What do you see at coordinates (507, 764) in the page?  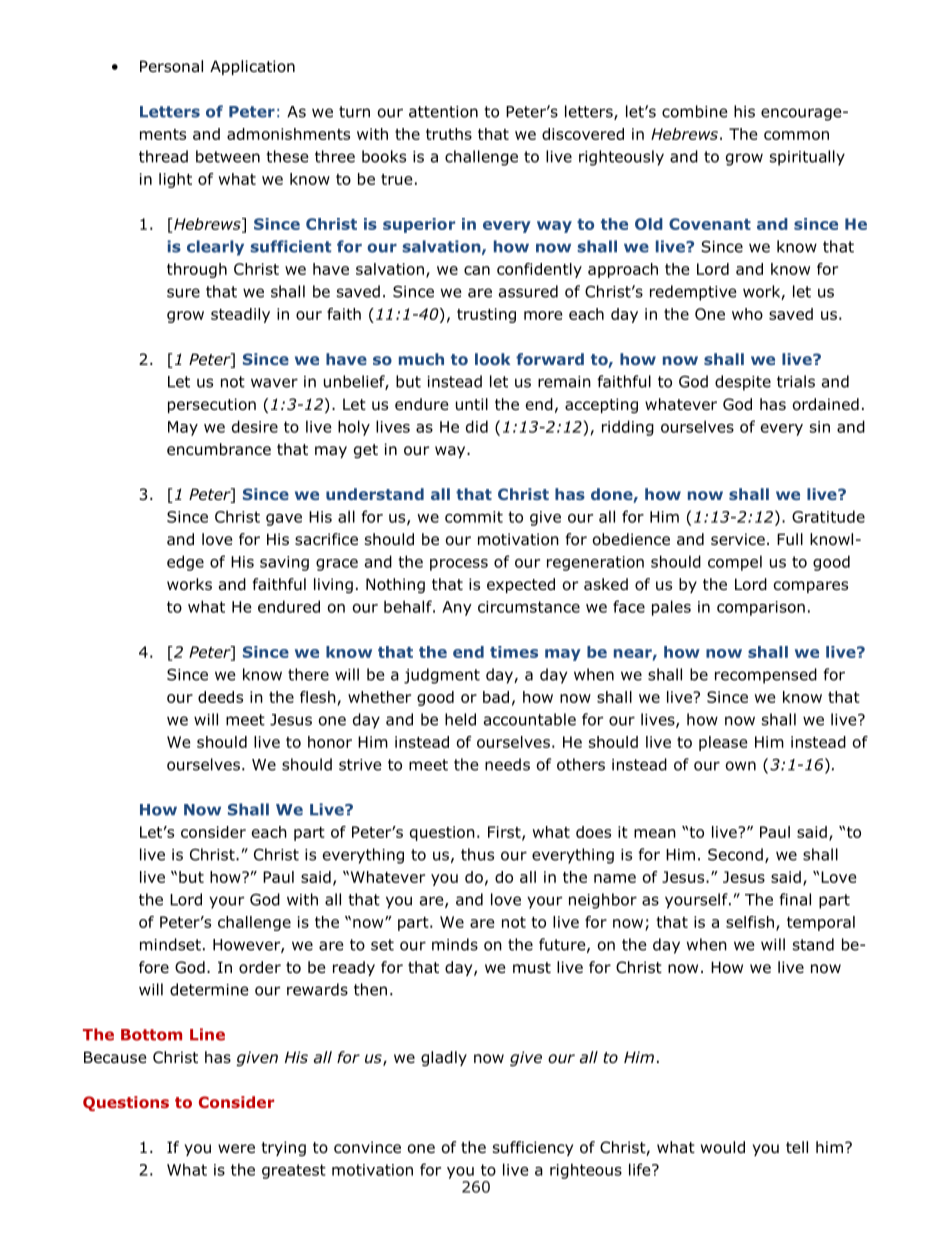 I see `needs` at bounding box center [507, 764].
